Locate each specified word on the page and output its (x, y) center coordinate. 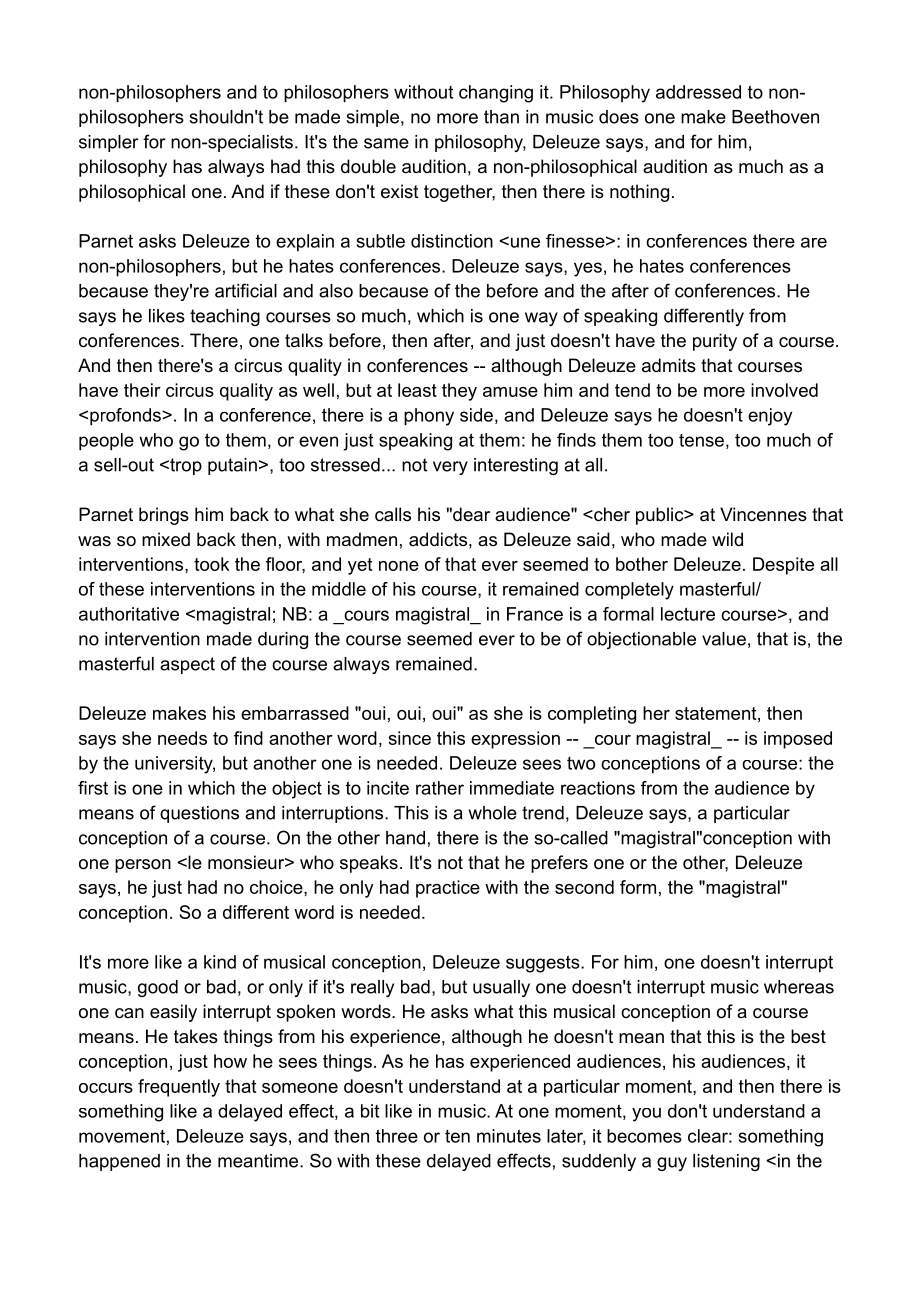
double (368, 166)
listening (726, 1162)
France (535, 614)
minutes (509, 1136)
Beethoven (775, 117)
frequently (179, 1088)
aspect (187, 665)
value (724, 639)
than (501, 117)
